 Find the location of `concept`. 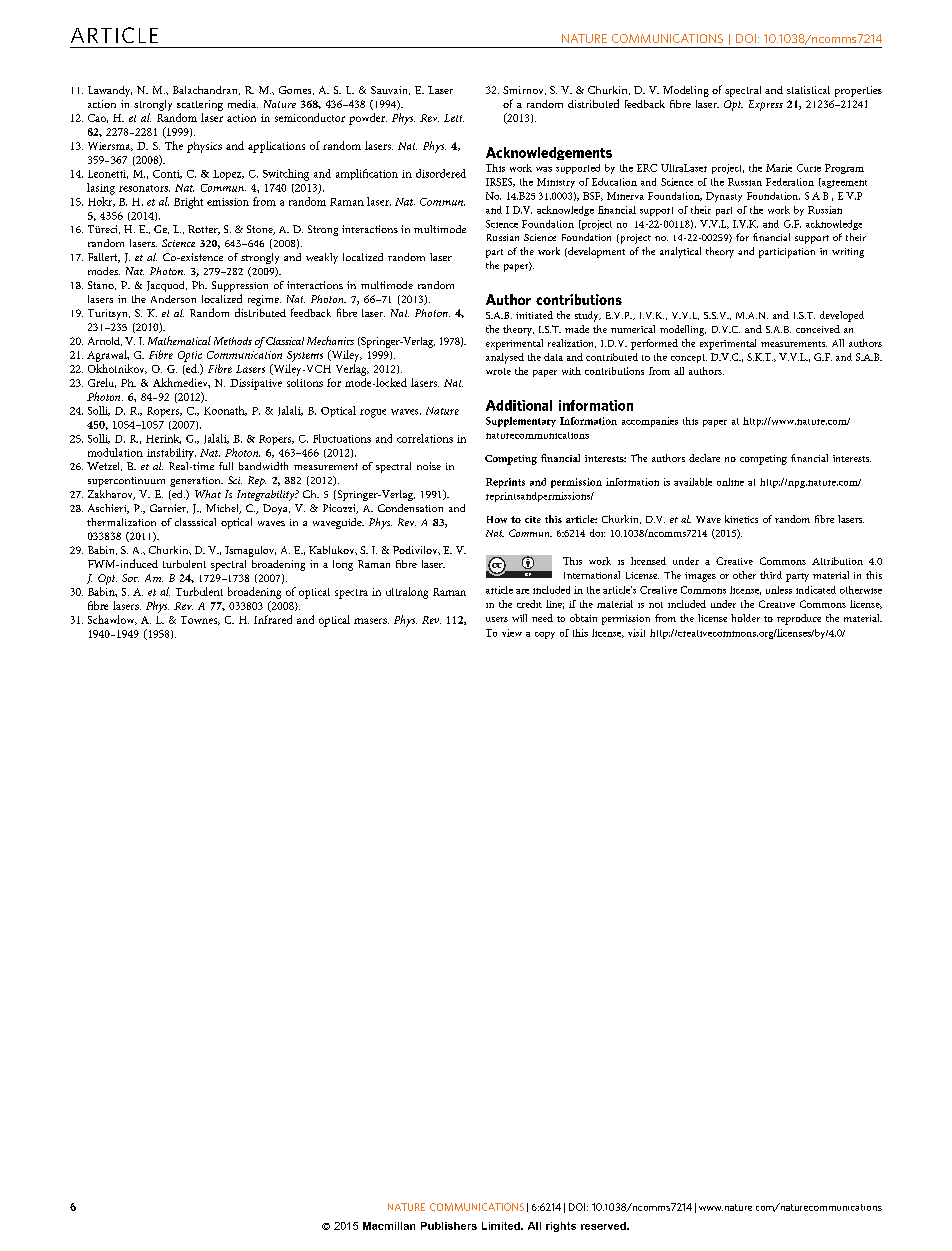

concept is located at coordinates (689, 358).
